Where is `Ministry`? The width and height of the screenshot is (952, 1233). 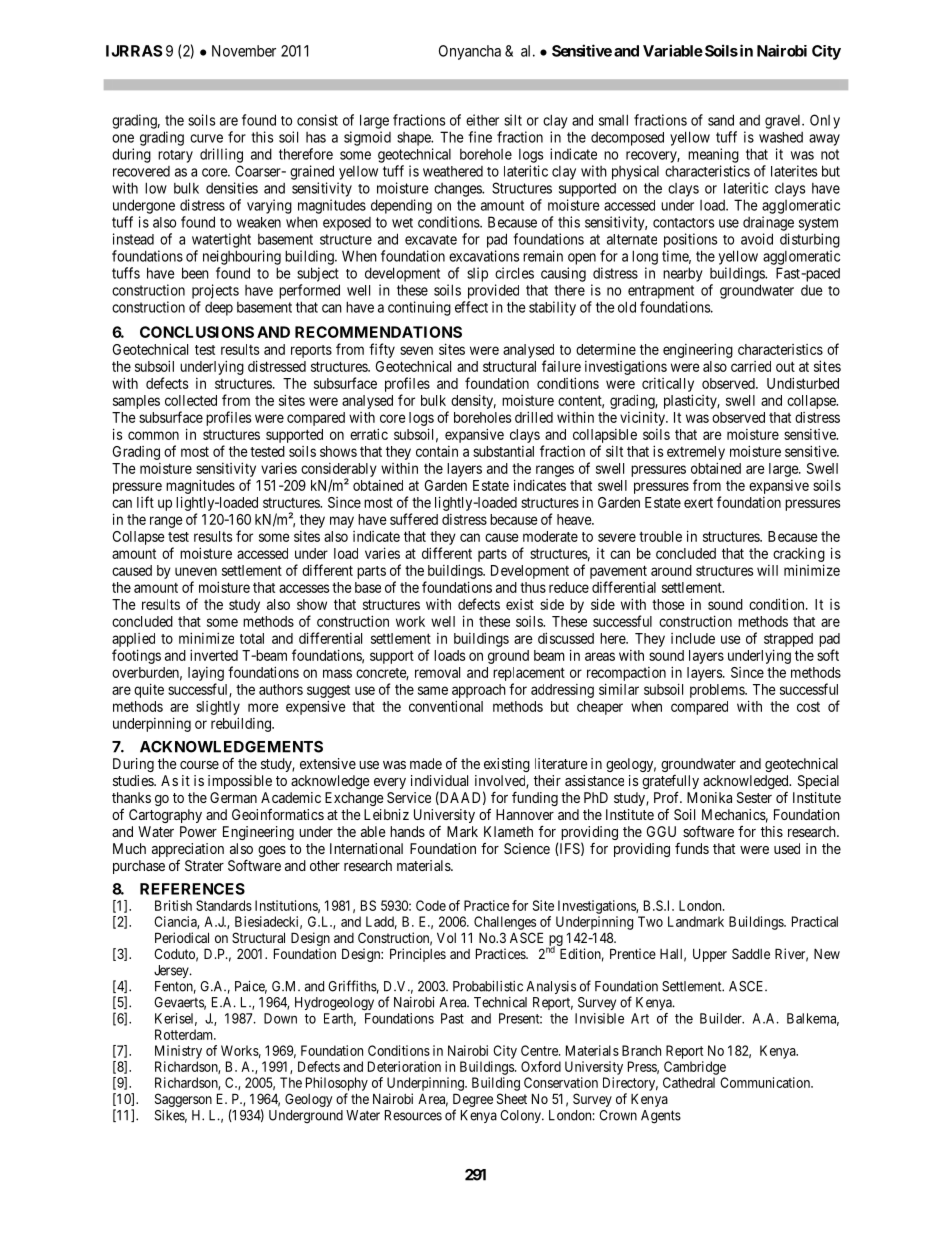
Ministry is located at coordinates (178, 1052).
